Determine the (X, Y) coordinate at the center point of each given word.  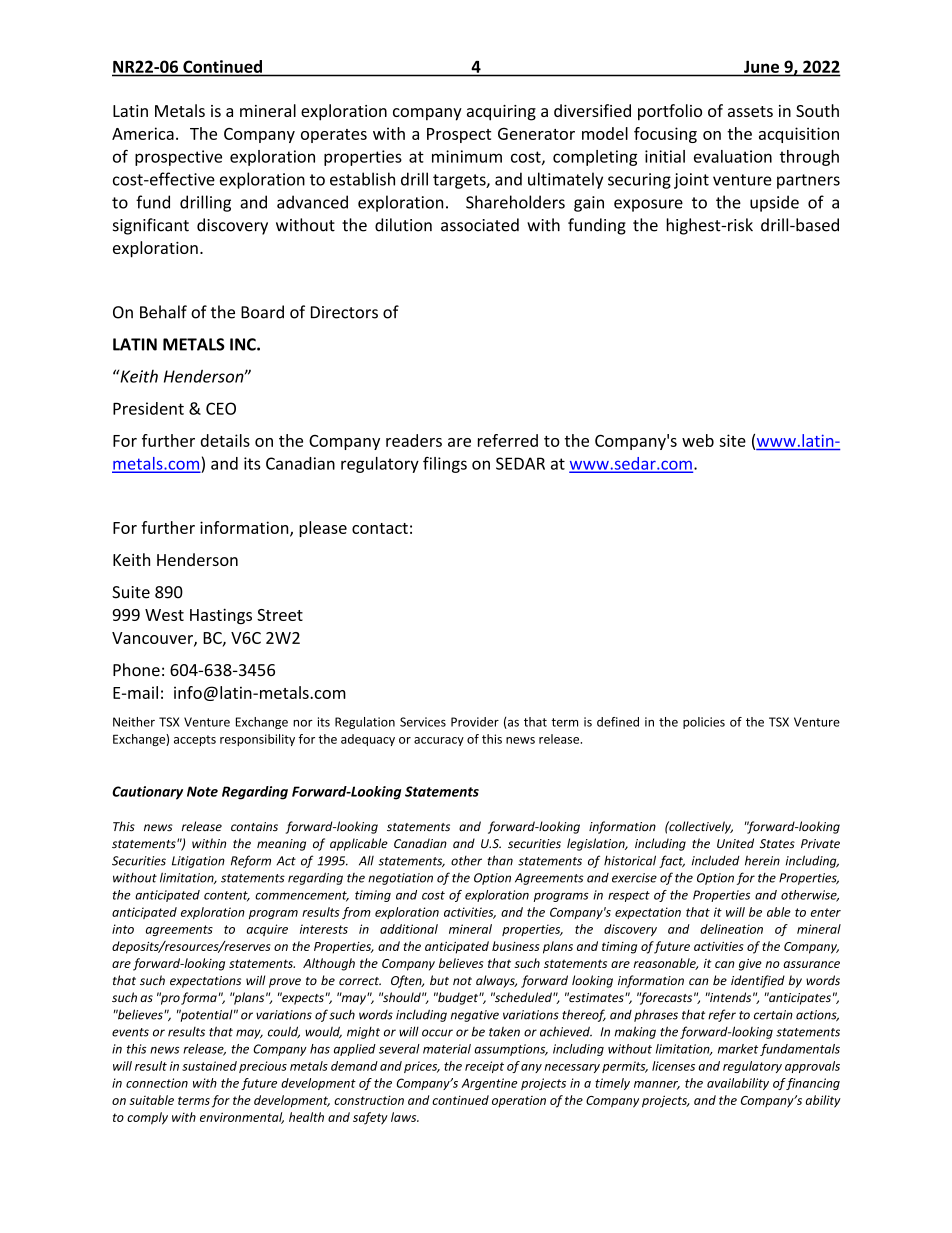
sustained (209, 1066)
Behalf (163, 312)
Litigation (198, 862)
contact (380, 528)
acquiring (501, 113)
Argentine (489, 1084)
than (500, 860)
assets (750, 111)
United (735, 843)
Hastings (221, 616)
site (732, 440)
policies (704, 723)
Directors (344, 312)
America (143, 133)
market (738, 1049)
